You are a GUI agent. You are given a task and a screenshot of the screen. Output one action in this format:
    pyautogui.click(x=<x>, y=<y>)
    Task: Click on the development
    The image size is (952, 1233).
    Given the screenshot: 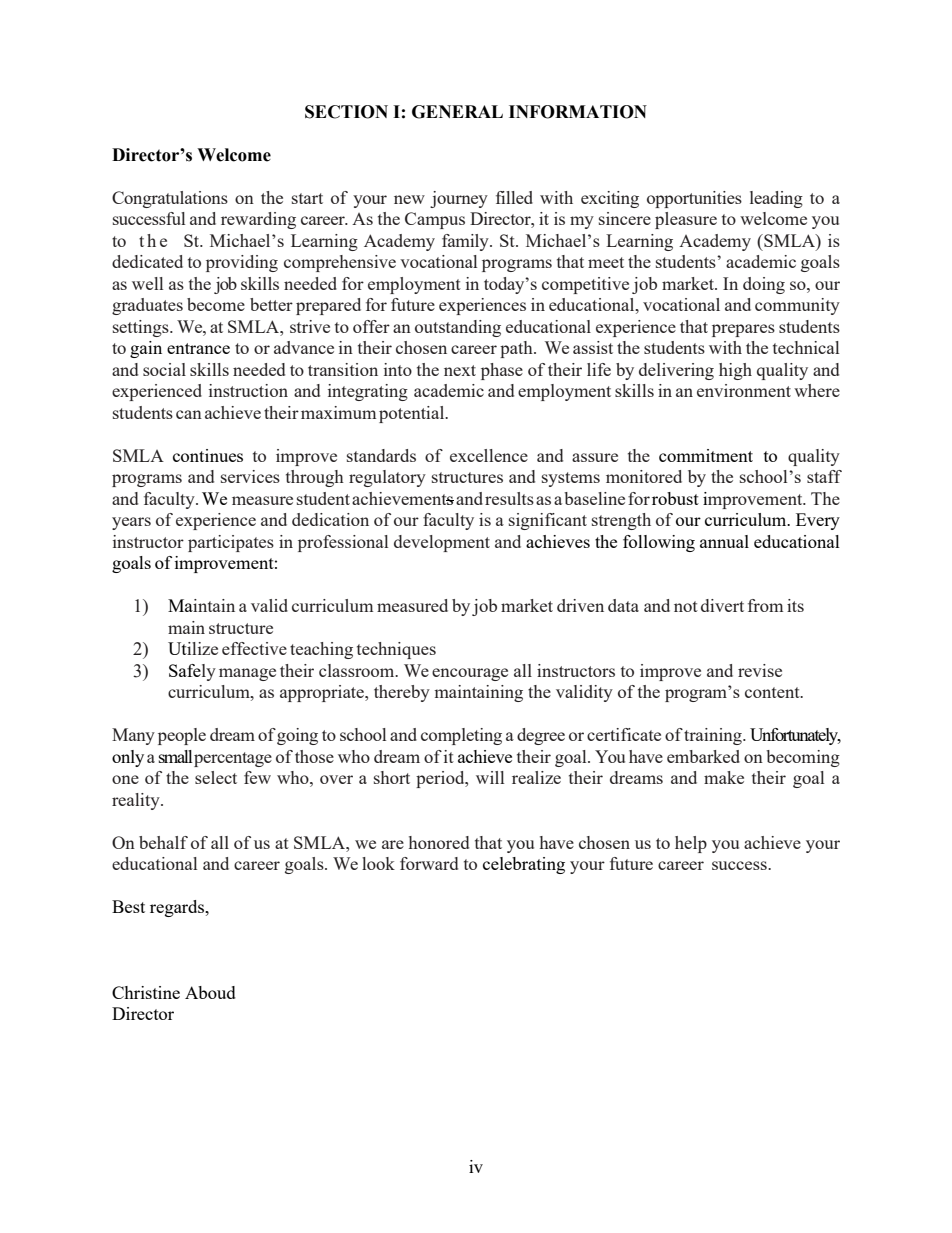 What is the action you would take?
    pyautogui.click(x=442, y=543)
